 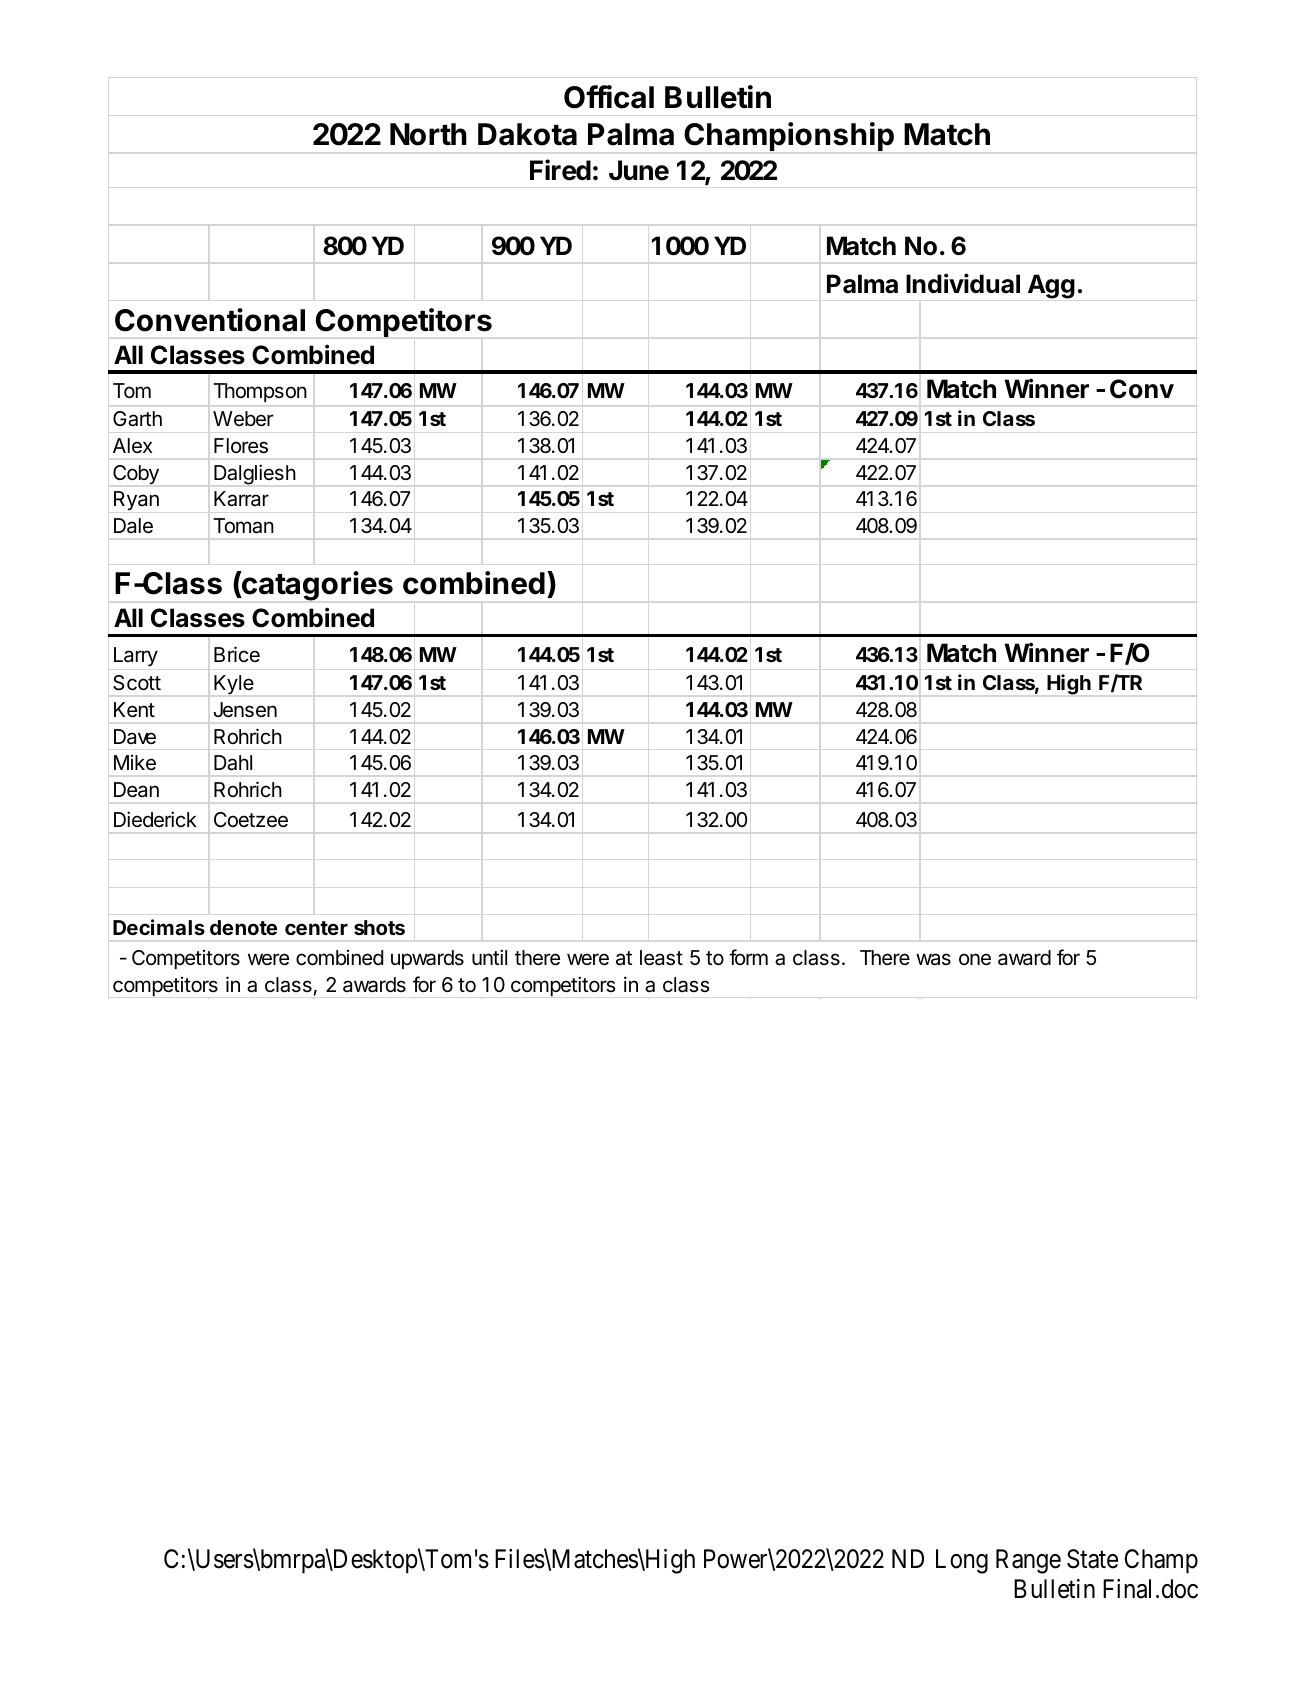 I want to click on Individual, so click(x=963, y=283).
